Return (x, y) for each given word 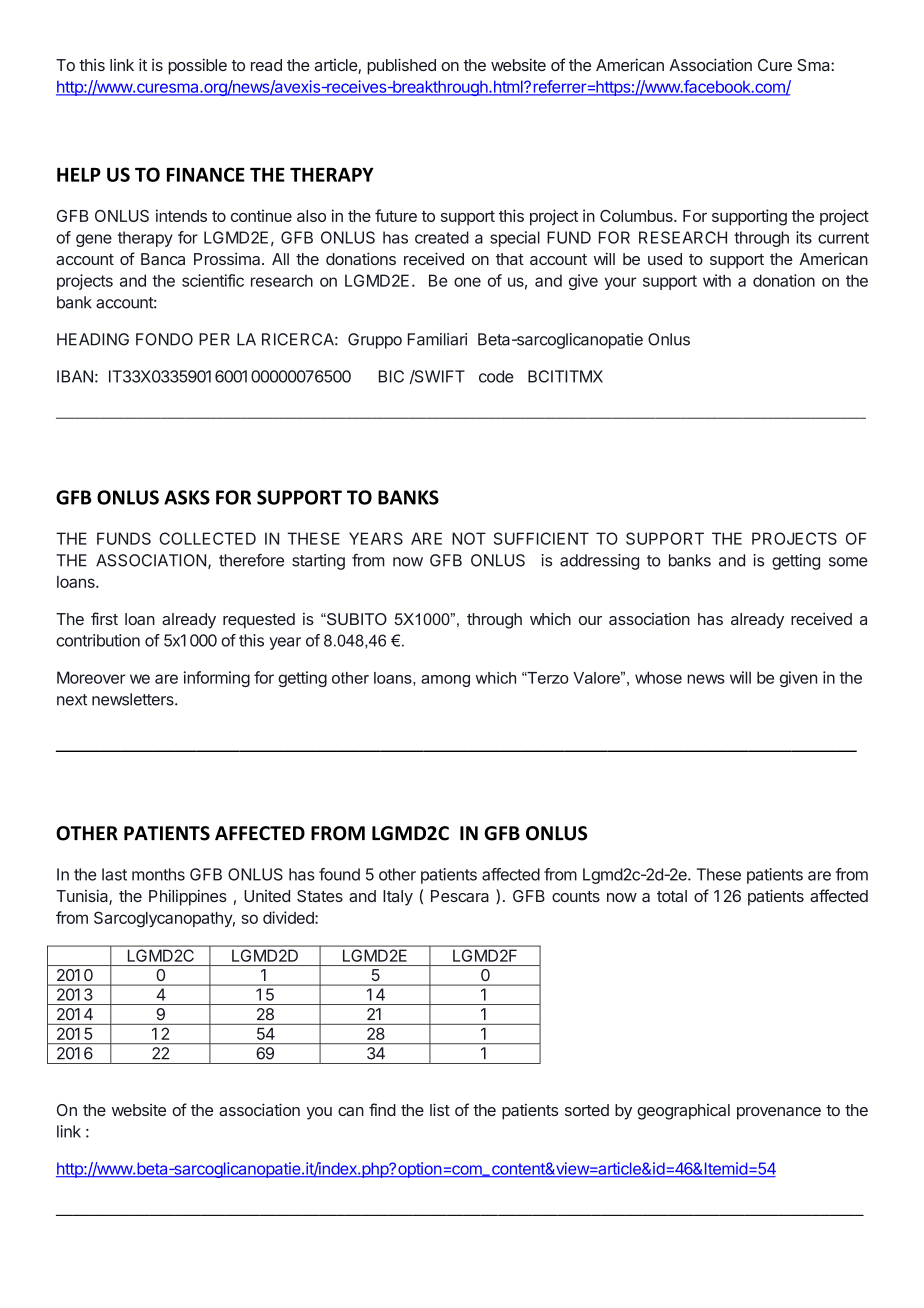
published (401, 66)
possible (197, 66)
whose (658, 677)
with (717, 280)
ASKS (187, 497)
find (382, 1109)
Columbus (637, 216)
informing (217, 679)
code (496, 376)
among (445, 681)
